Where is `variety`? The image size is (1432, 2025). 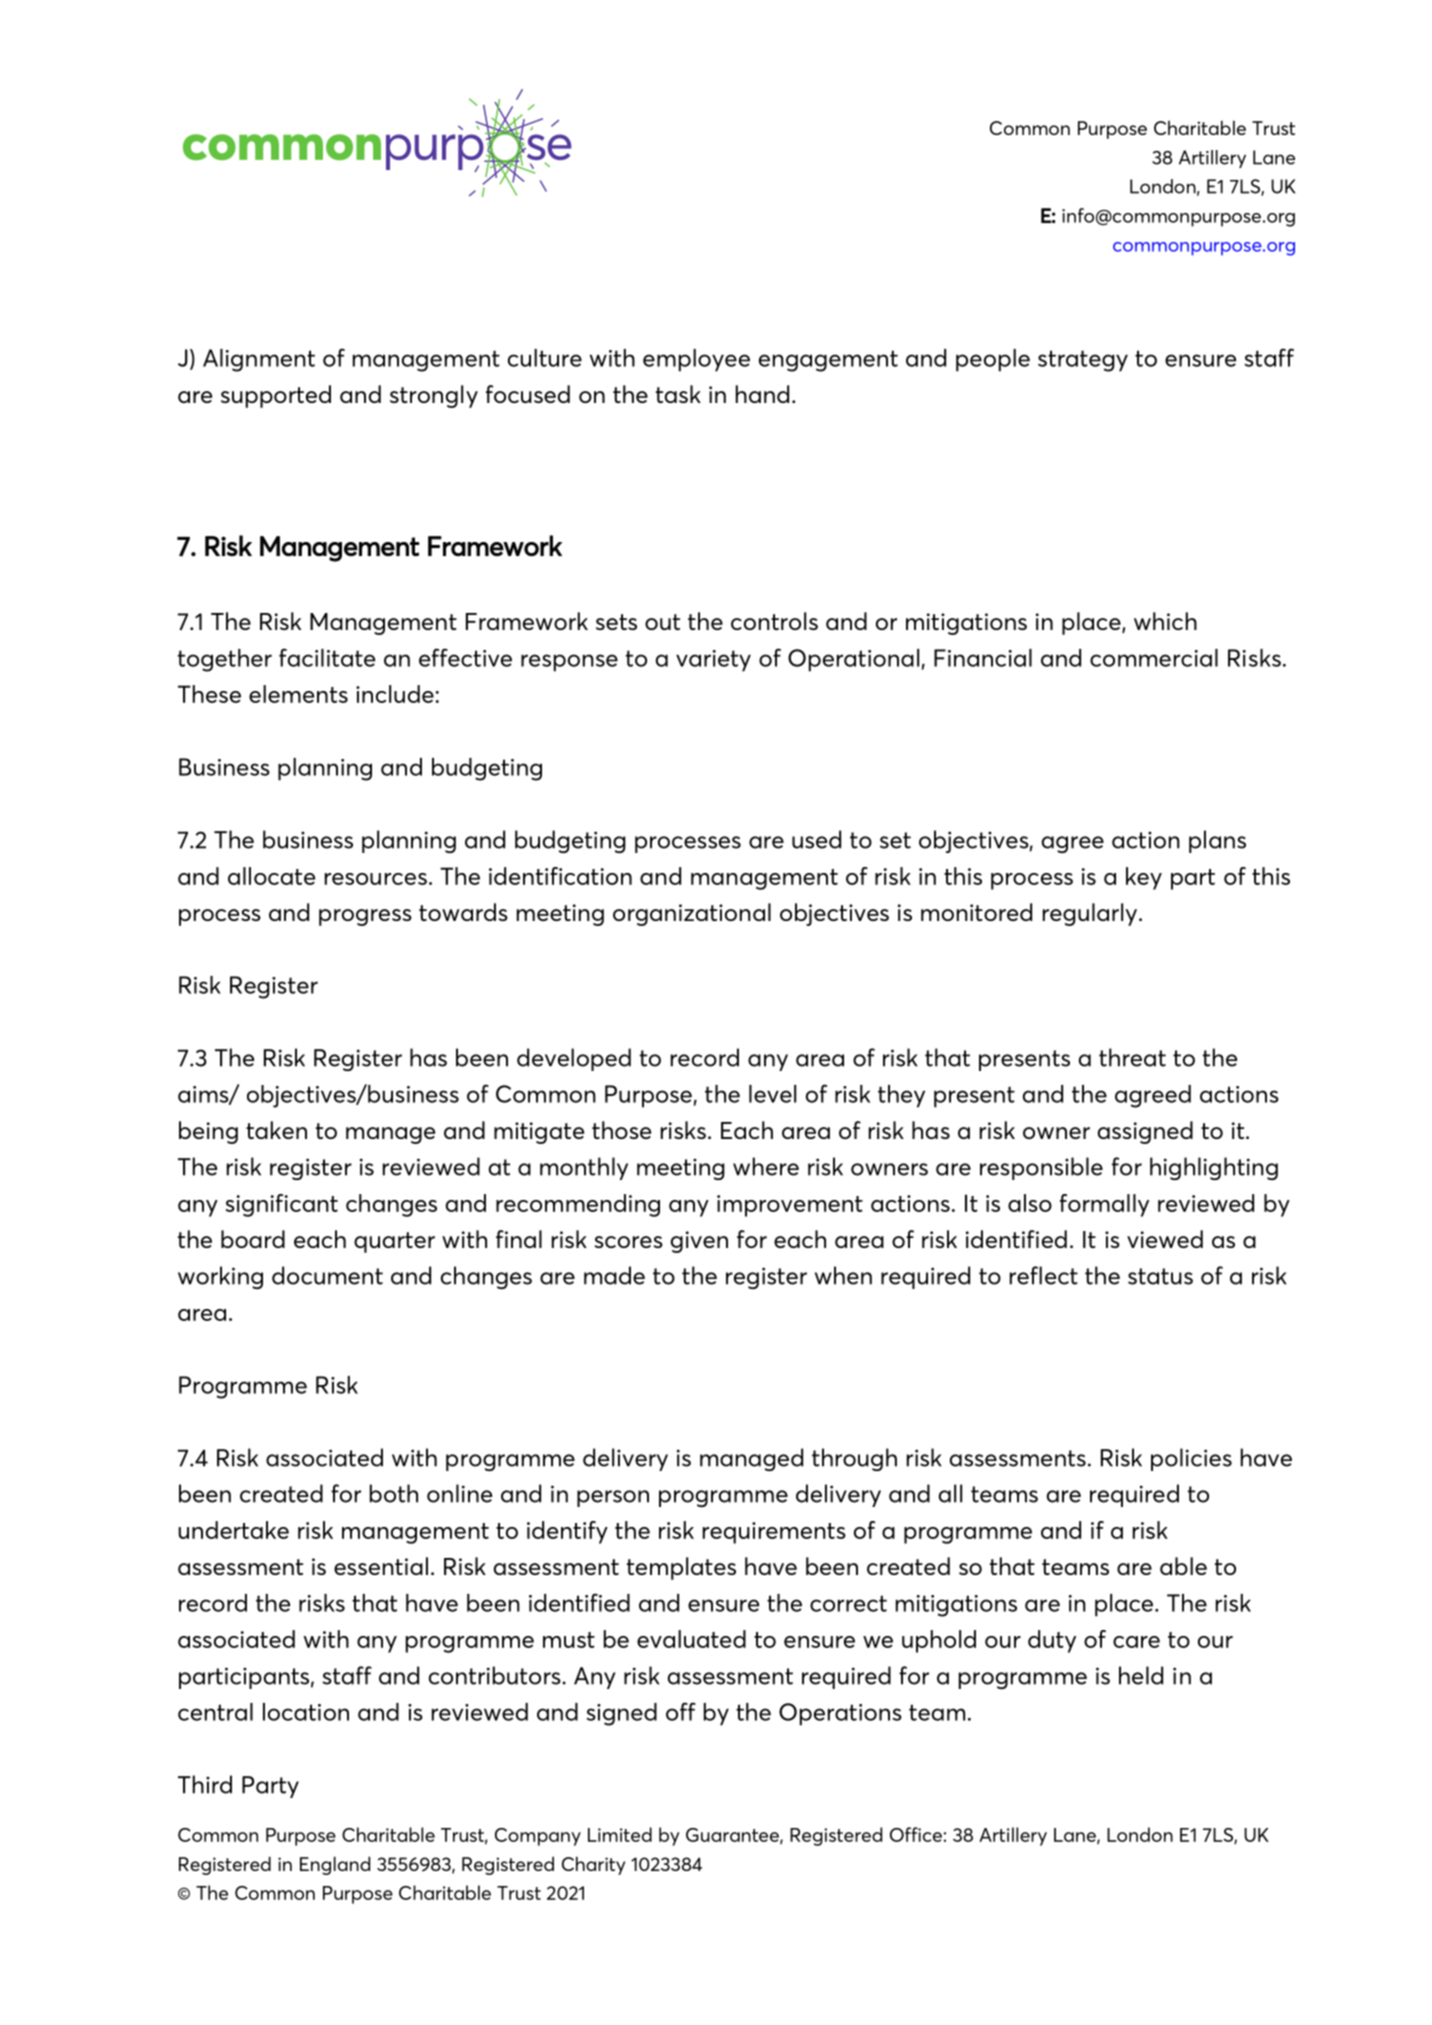 variety is located at coordinates (713, 661).
